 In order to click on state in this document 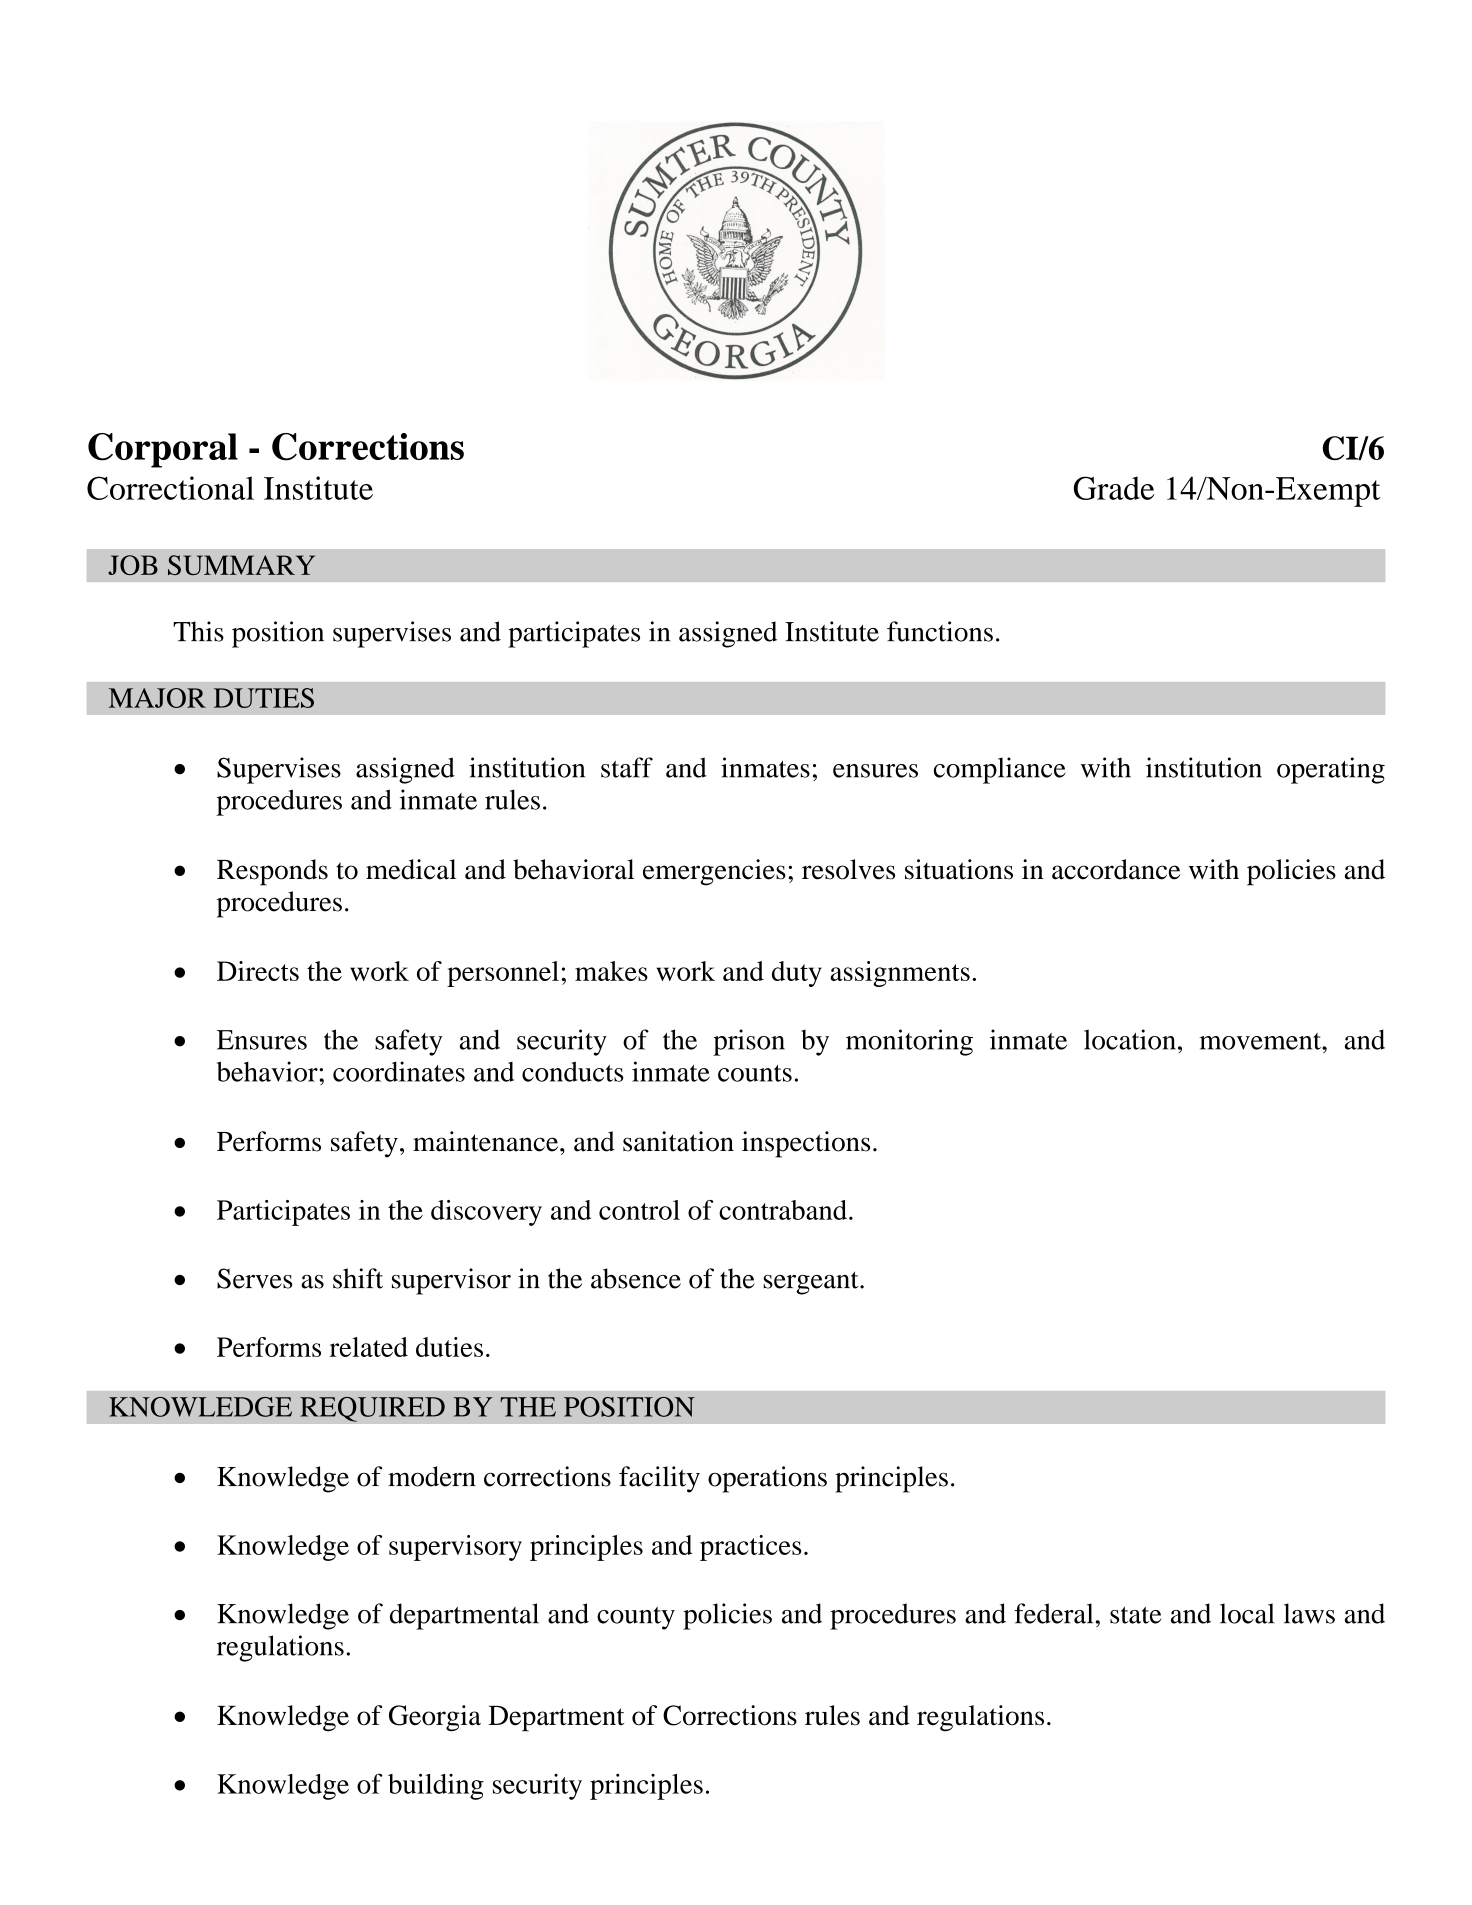, I will do `click(1135, 1615)`.
